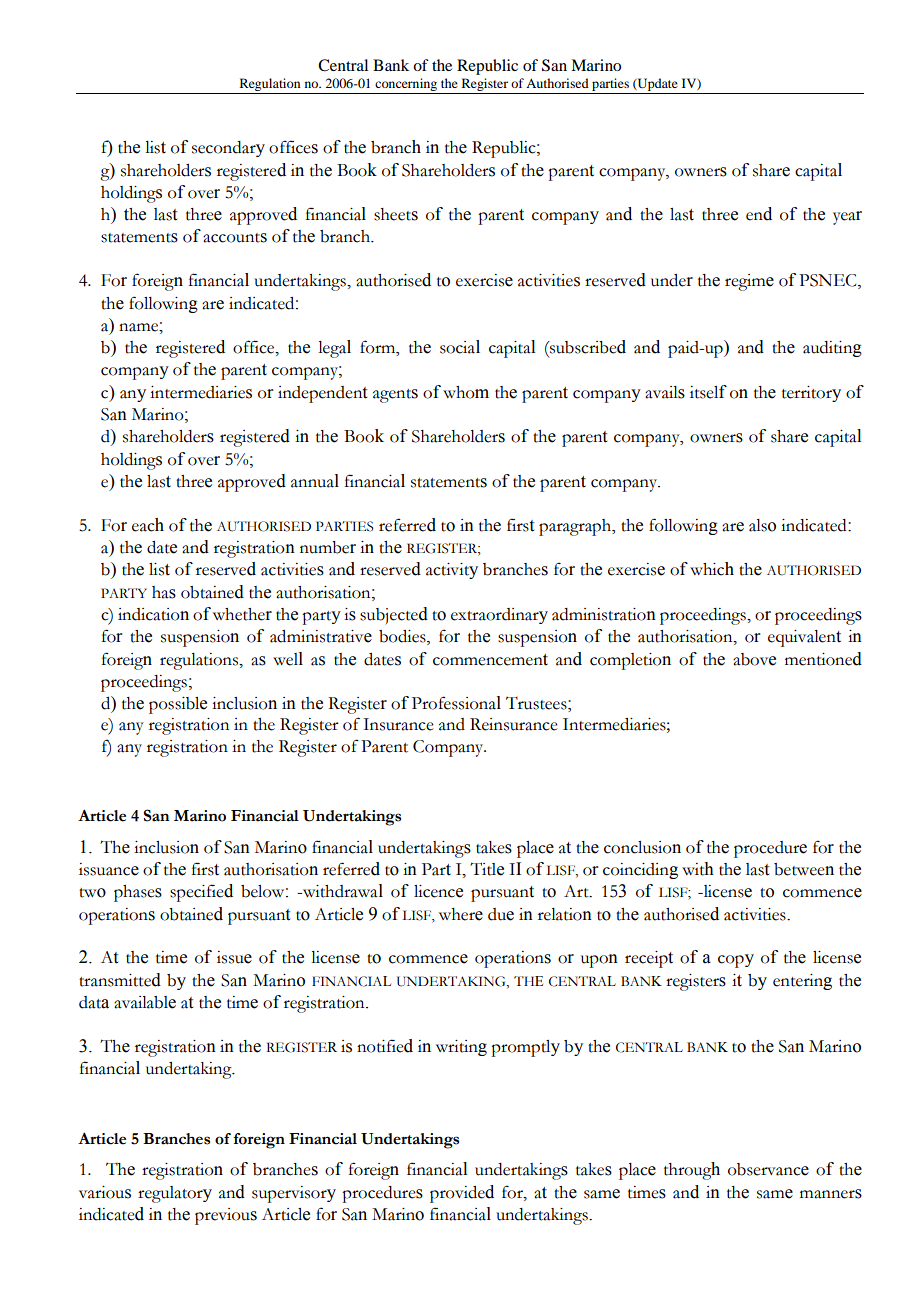 This document has width=924, height=1309. I want to click on provided, so click(462, 1194).
